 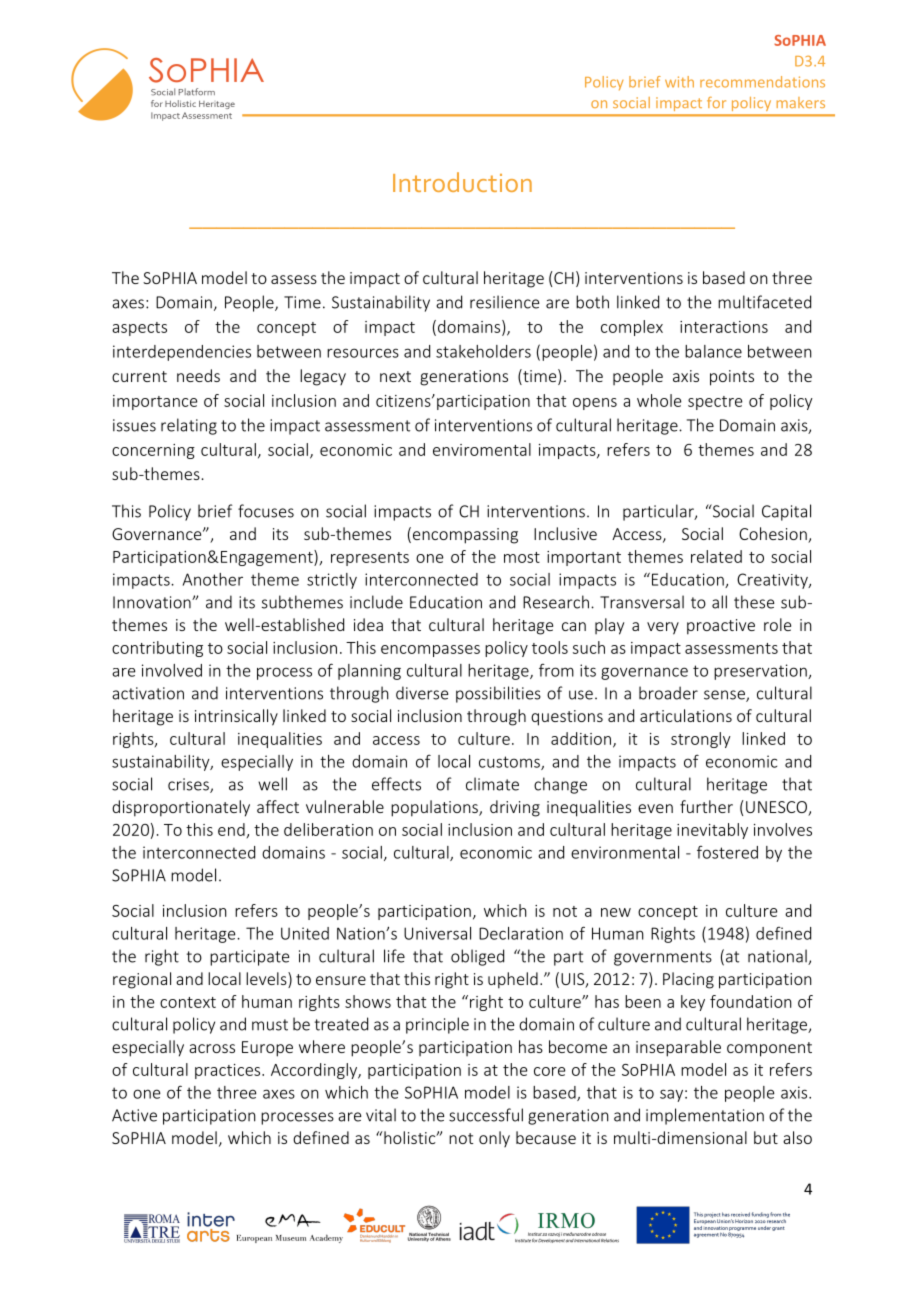 I want to click on these, so click(x=754, y=602).
